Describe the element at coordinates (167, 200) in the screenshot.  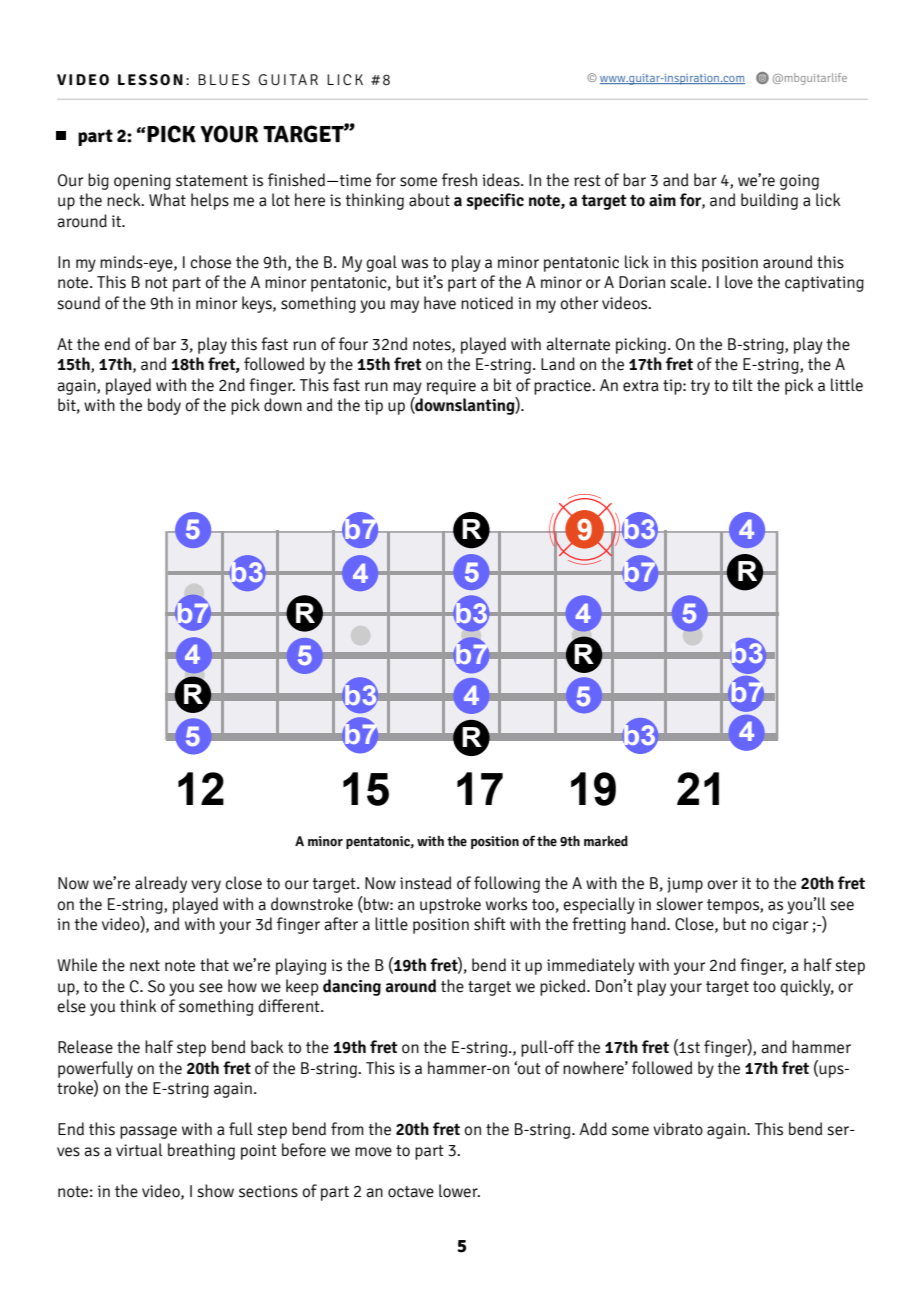
I see `What` at that location.
